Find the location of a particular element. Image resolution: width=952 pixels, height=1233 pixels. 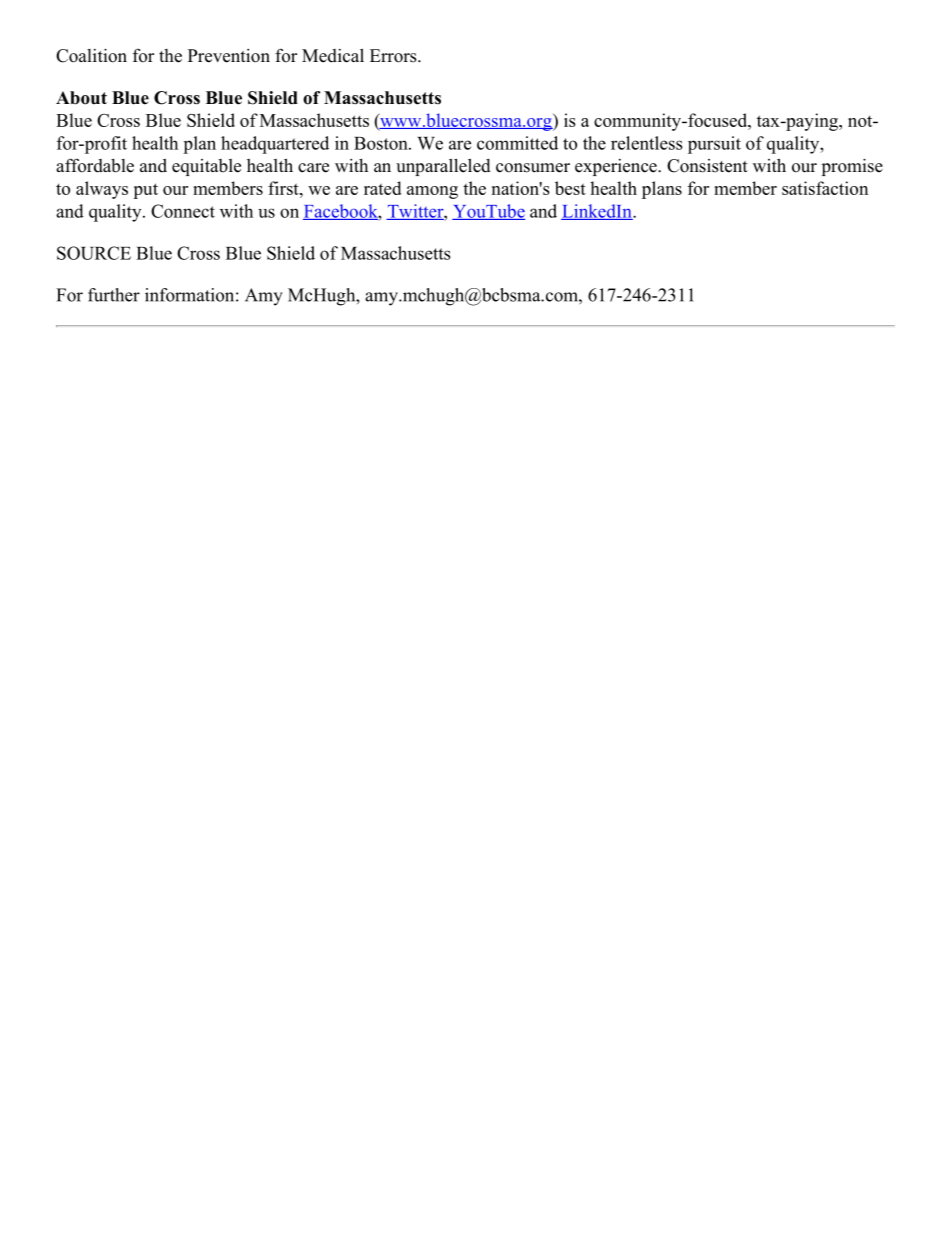

SOURCE is located at coordinates (94, 253).
